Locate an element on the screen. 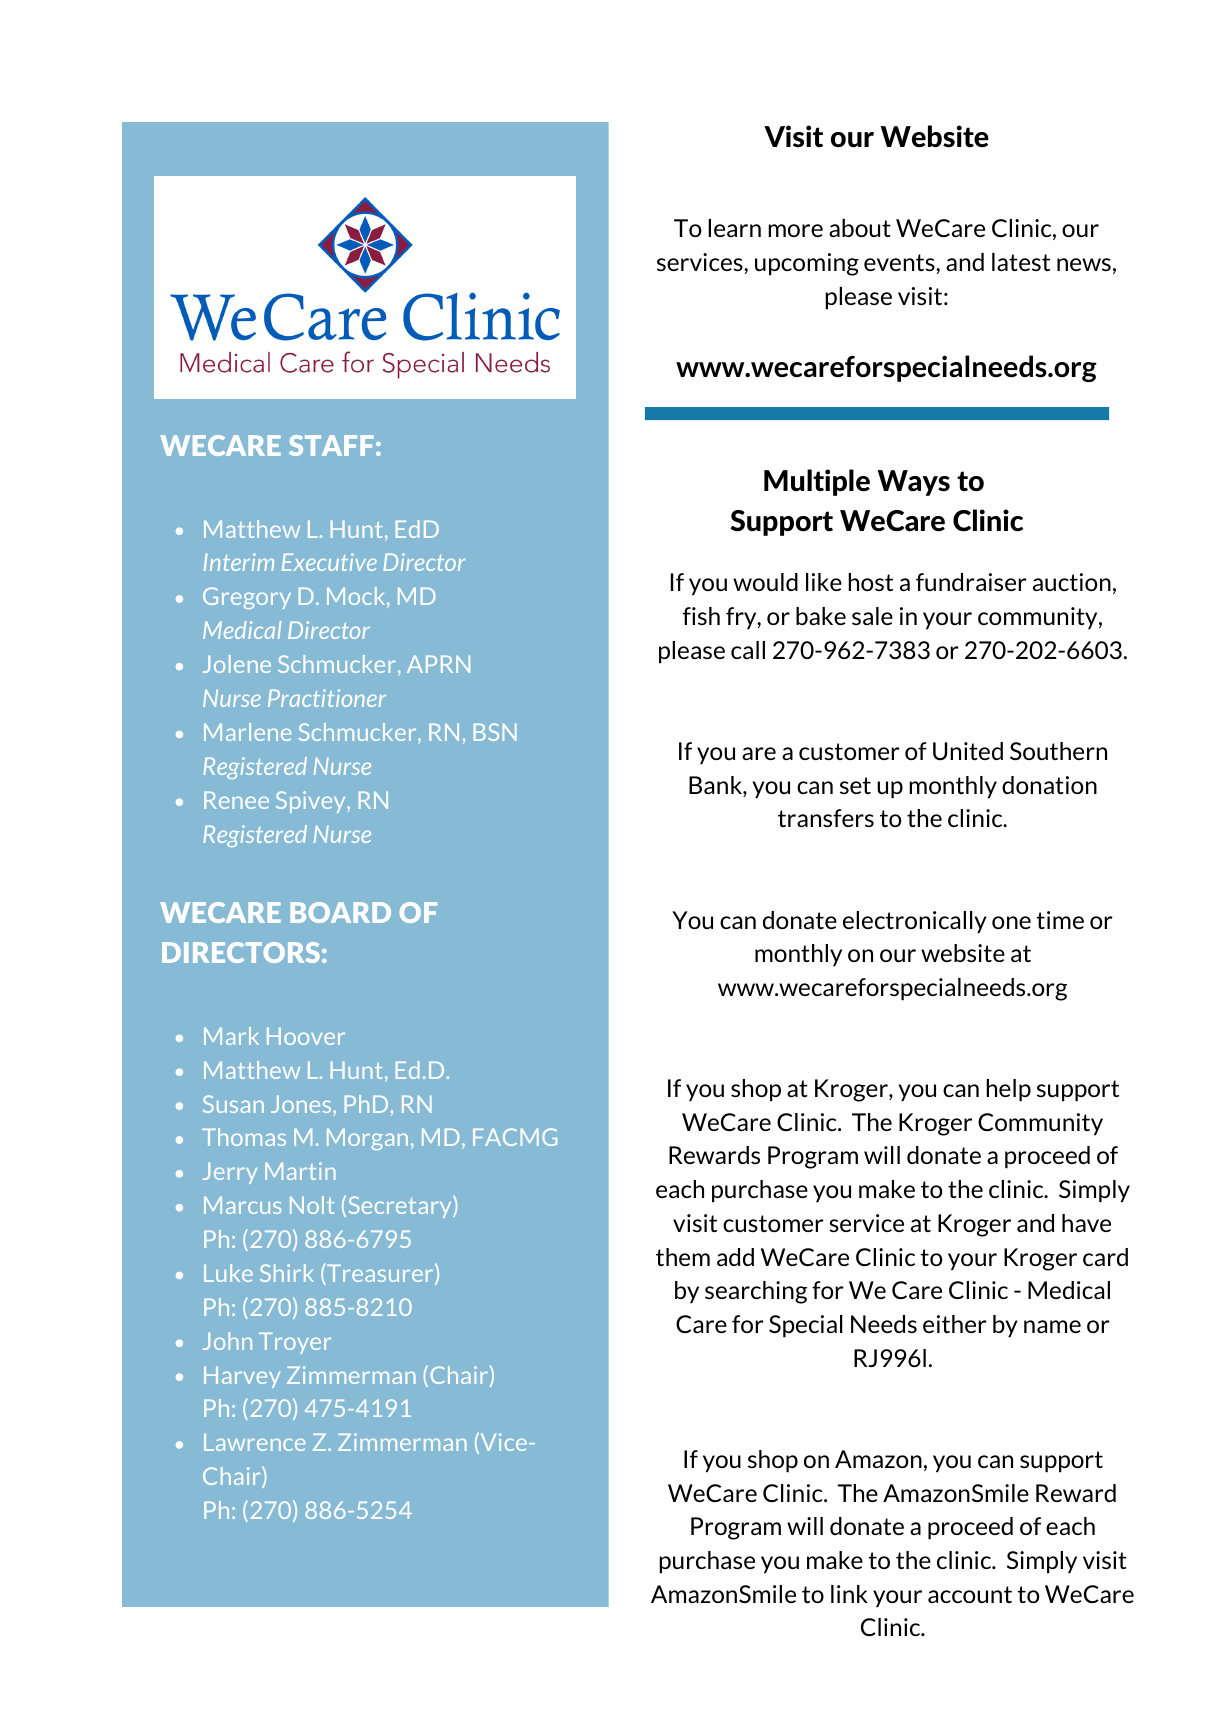  help is located at coordinates (1008, 1090).
